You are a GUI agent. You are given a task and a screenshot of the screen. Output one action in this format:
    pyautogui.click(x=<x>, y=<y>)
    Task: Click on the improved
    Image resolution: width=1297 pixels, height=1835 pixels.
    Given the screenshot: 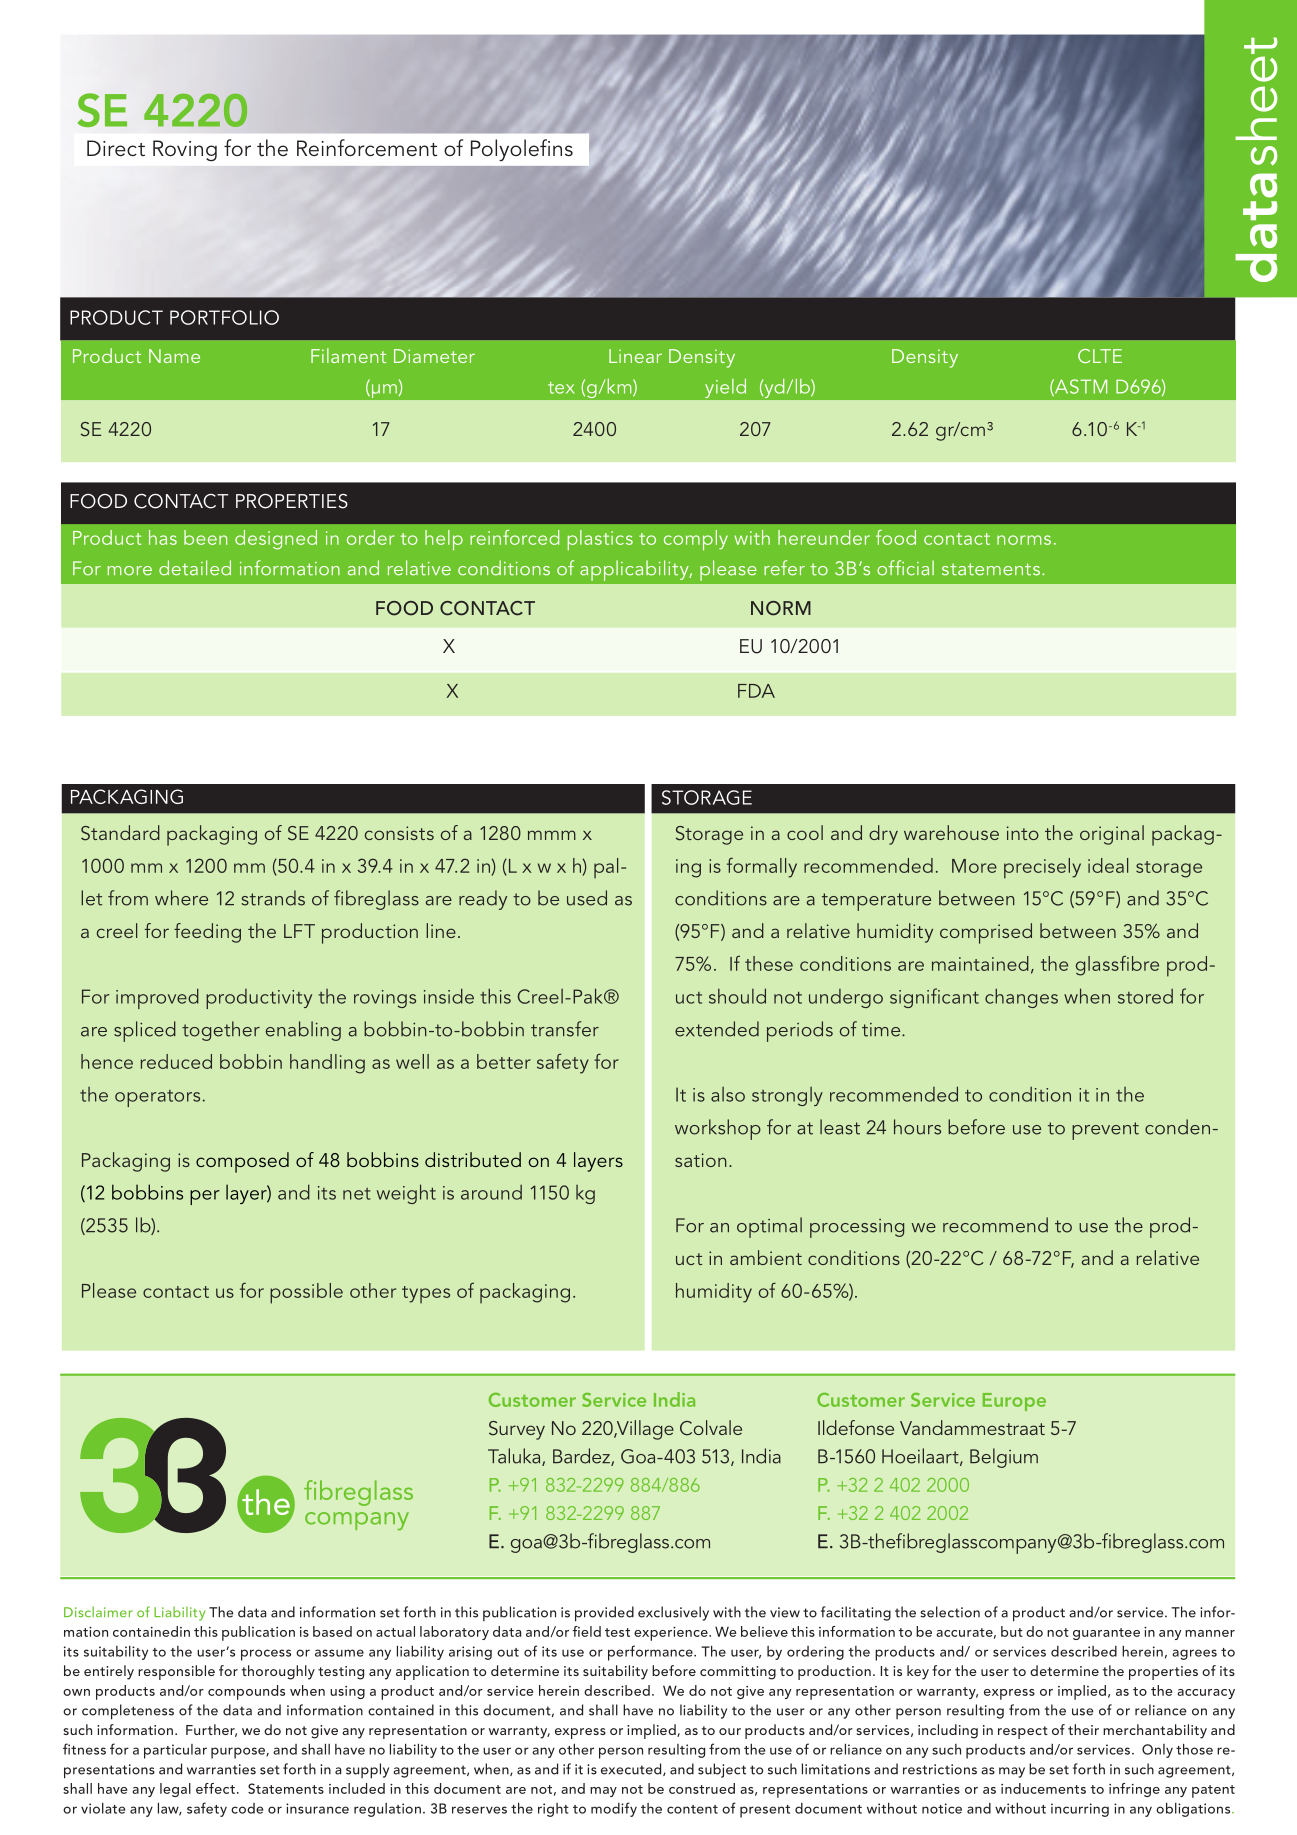 What is the action you would take?
    pyautogui.click(x=157, y=998)
